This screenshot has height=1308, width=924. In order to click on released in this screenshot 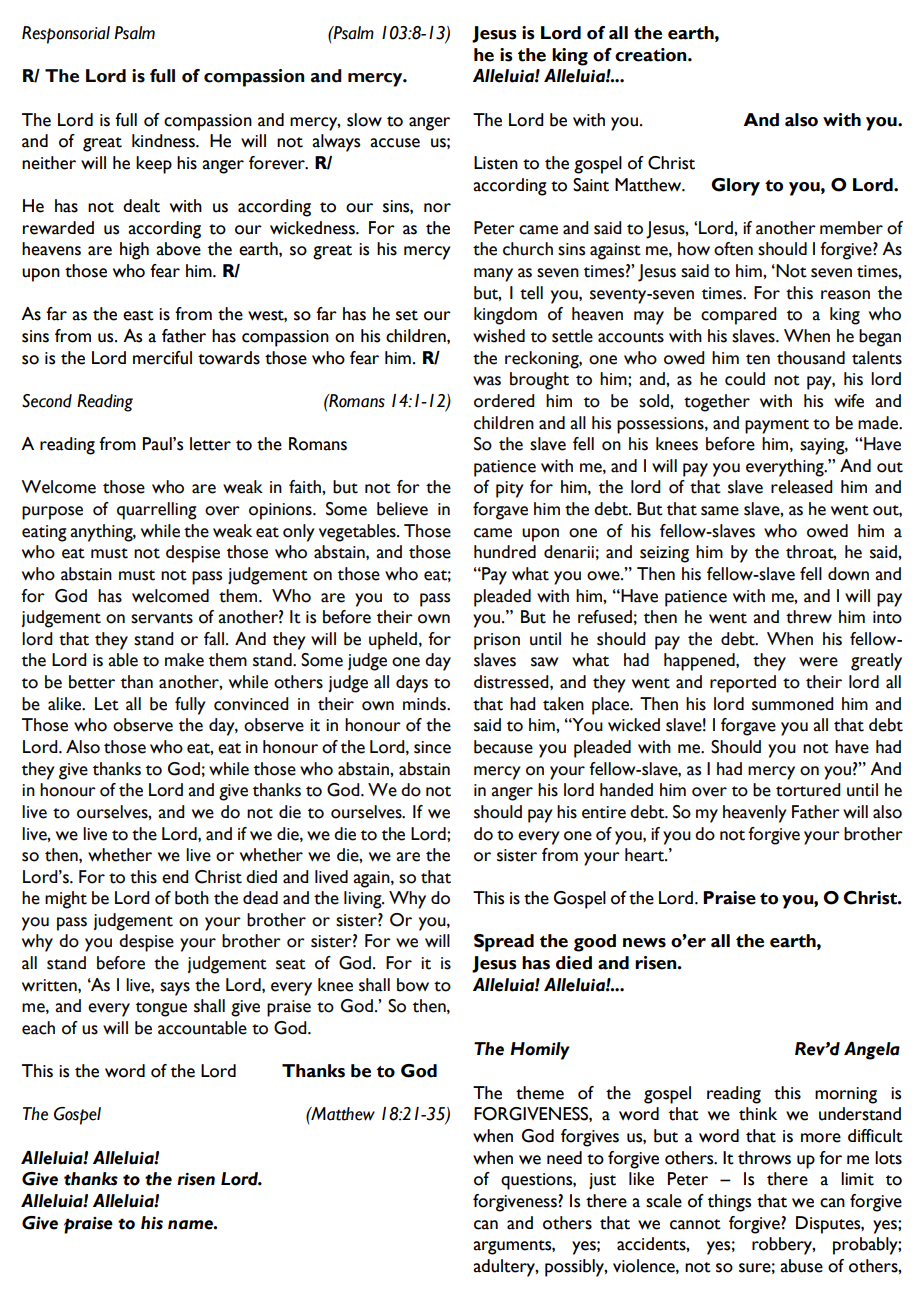, I will do `click(802, 487)`.
